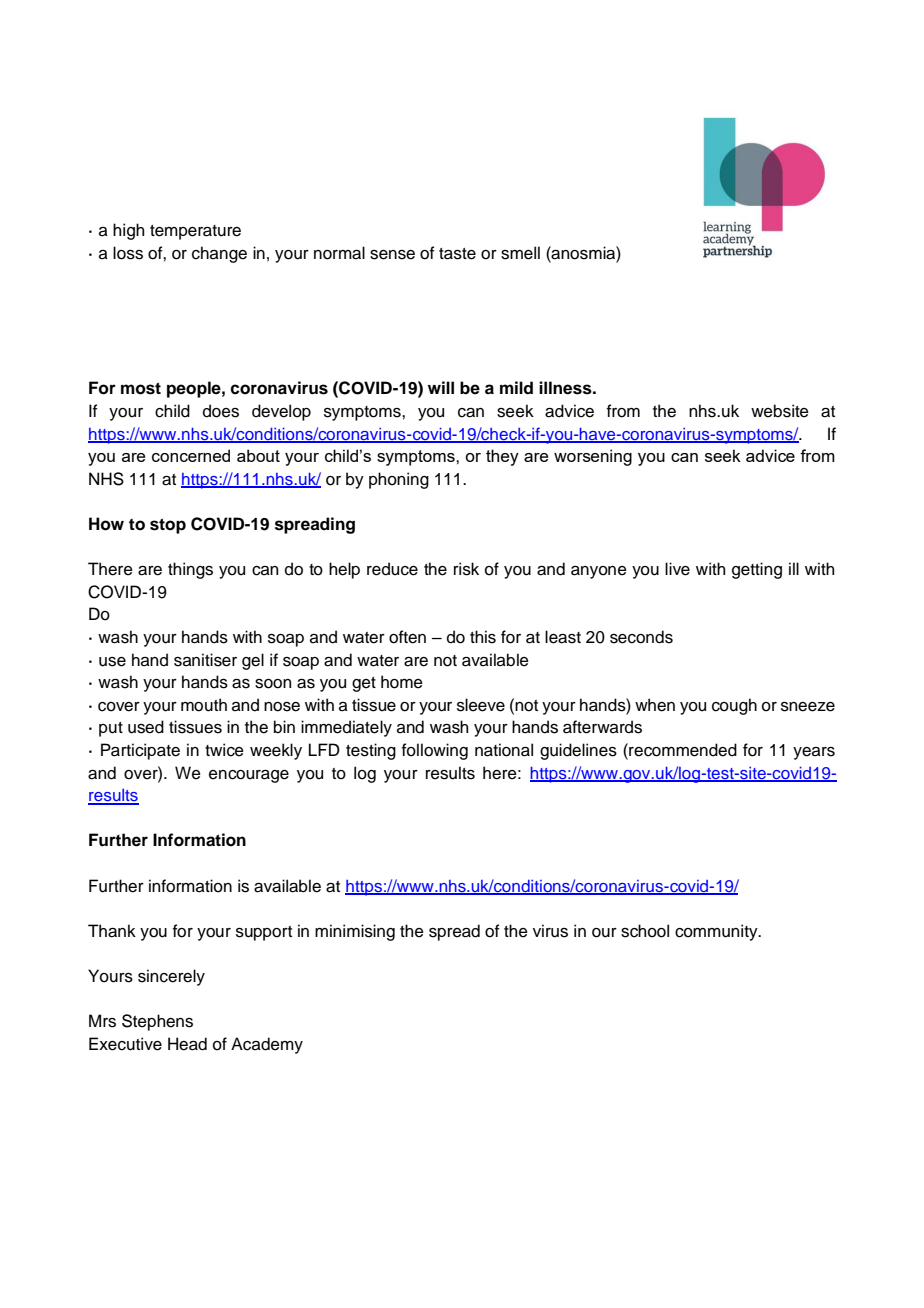  I want to click on risk, so click(466, 569).
